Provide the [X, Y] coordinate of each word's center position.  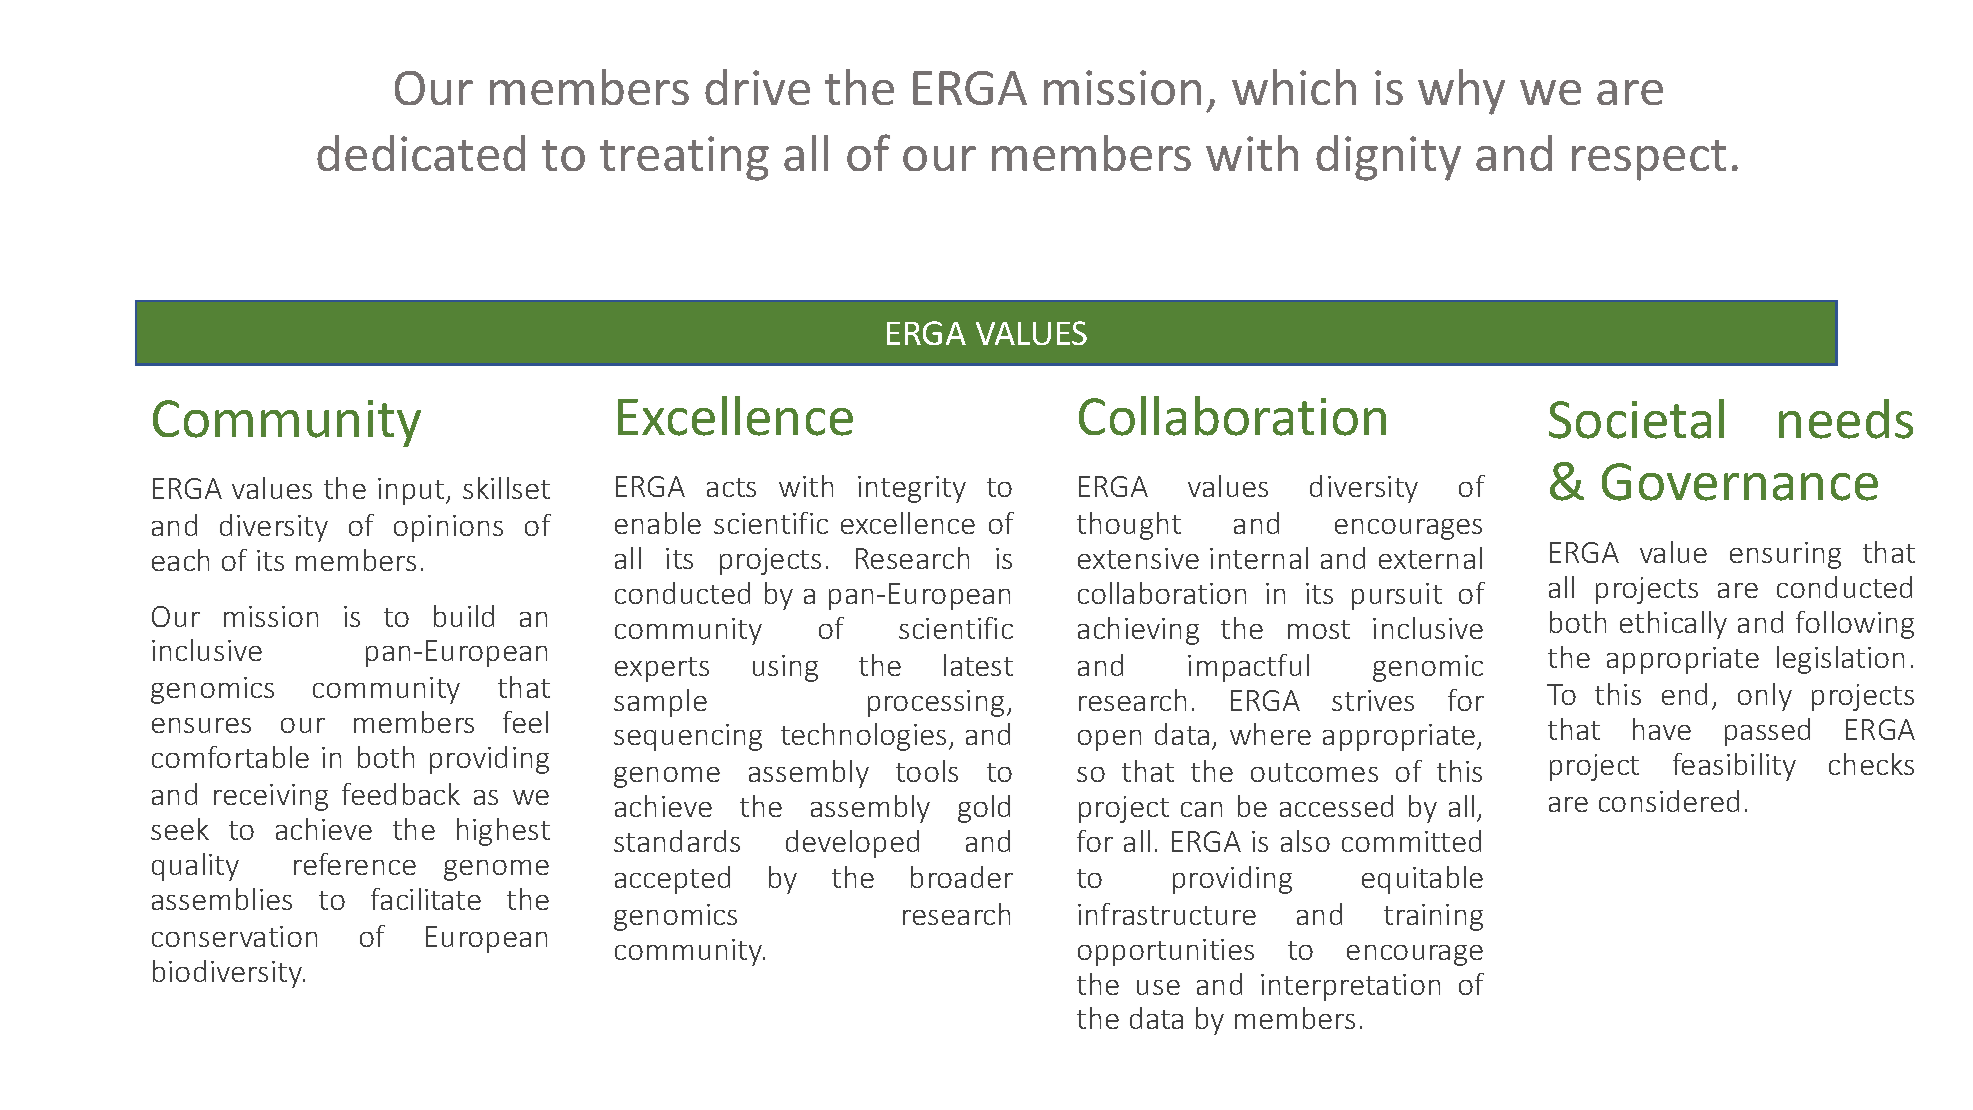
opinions [448, 528]
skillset [506, 488]
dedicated [421, 153]
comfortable [230, 757]
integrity [912, 489]
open [1109, 740]
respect [1649, 160]
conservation [234, 936]
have [1662, 729]
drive [757, 87]
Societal [1636, 419]
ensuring [1785, 555]
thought [1129, 526]
